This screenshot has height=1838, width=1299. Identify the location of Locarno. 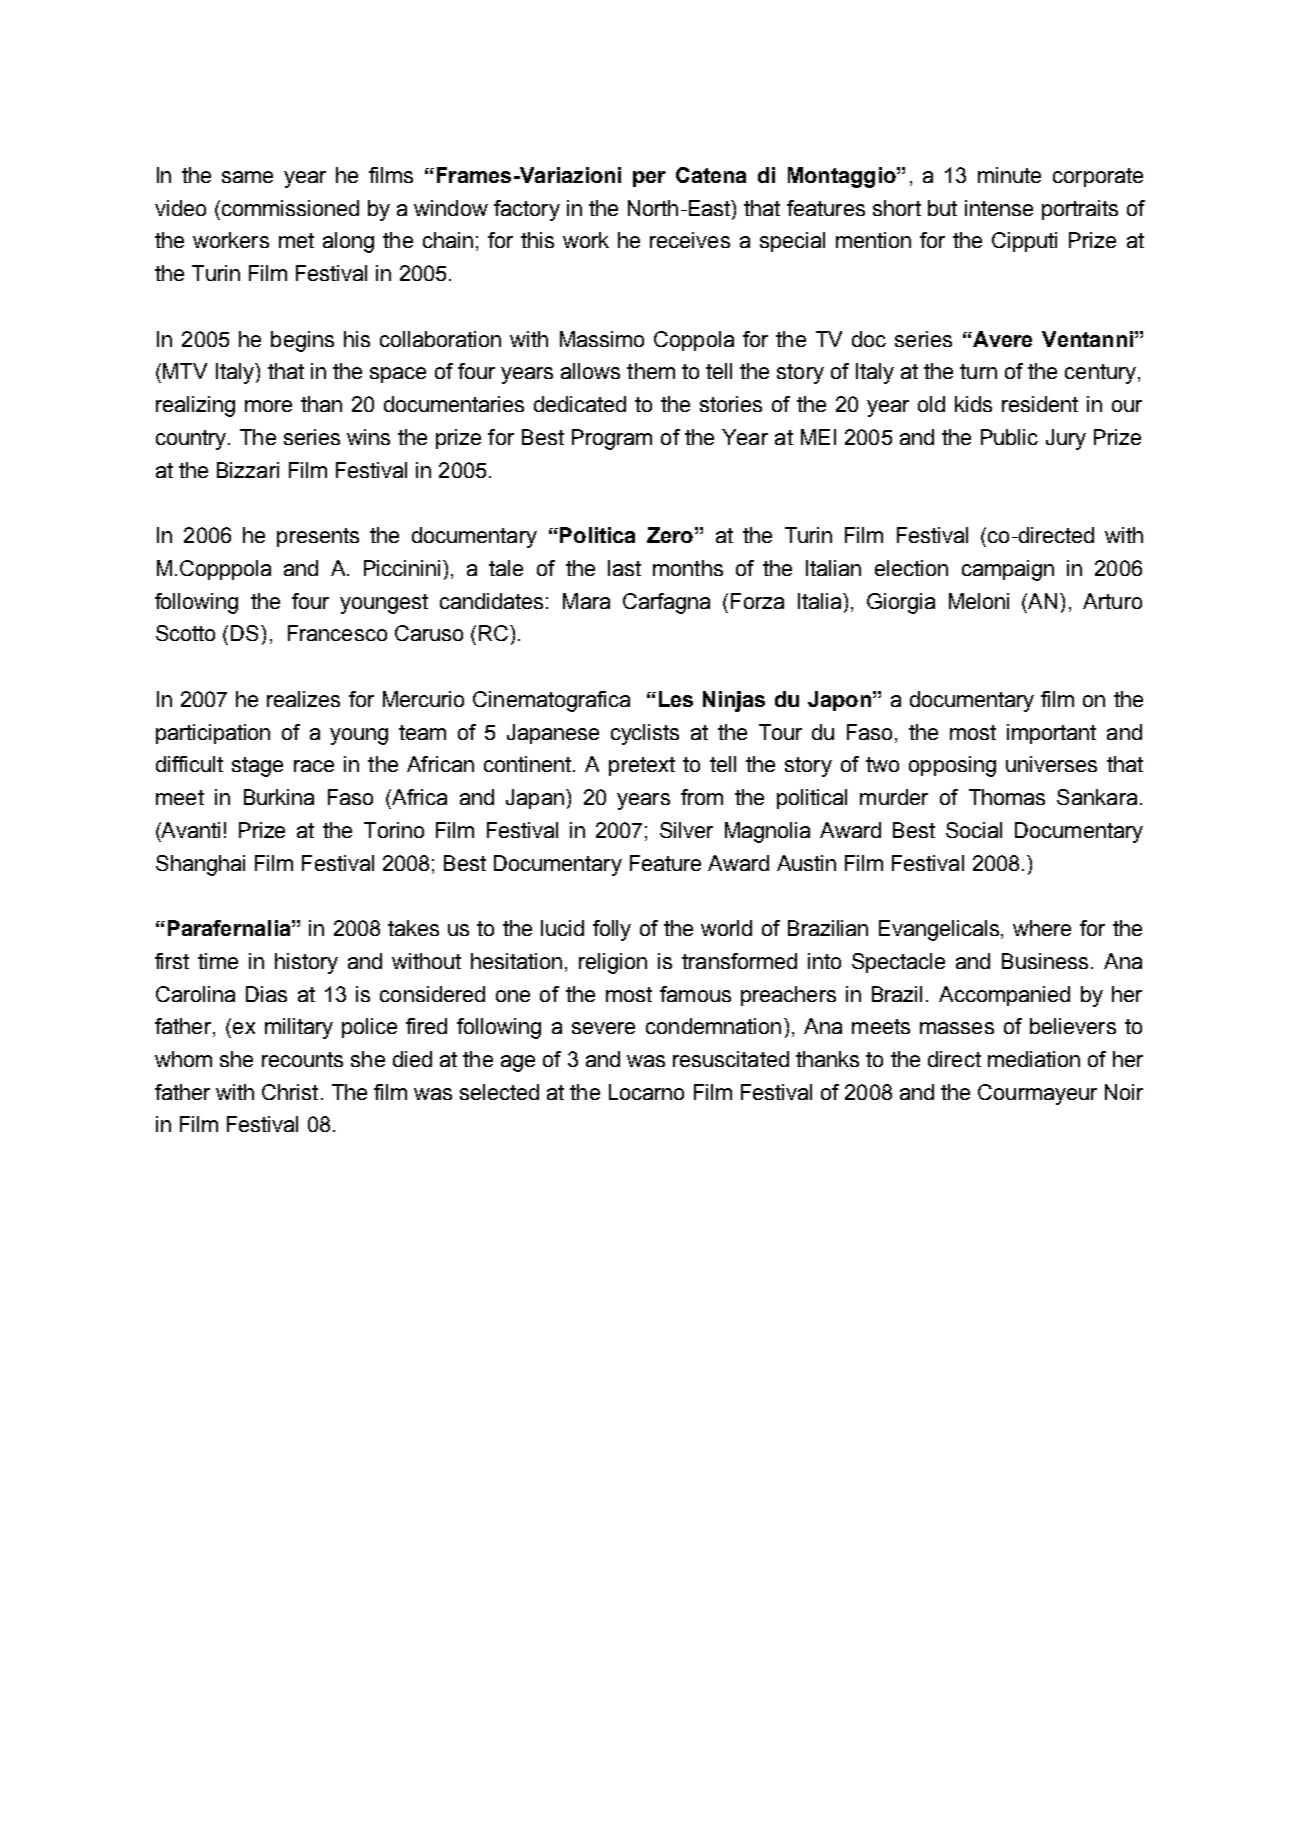
(646, 1092).
